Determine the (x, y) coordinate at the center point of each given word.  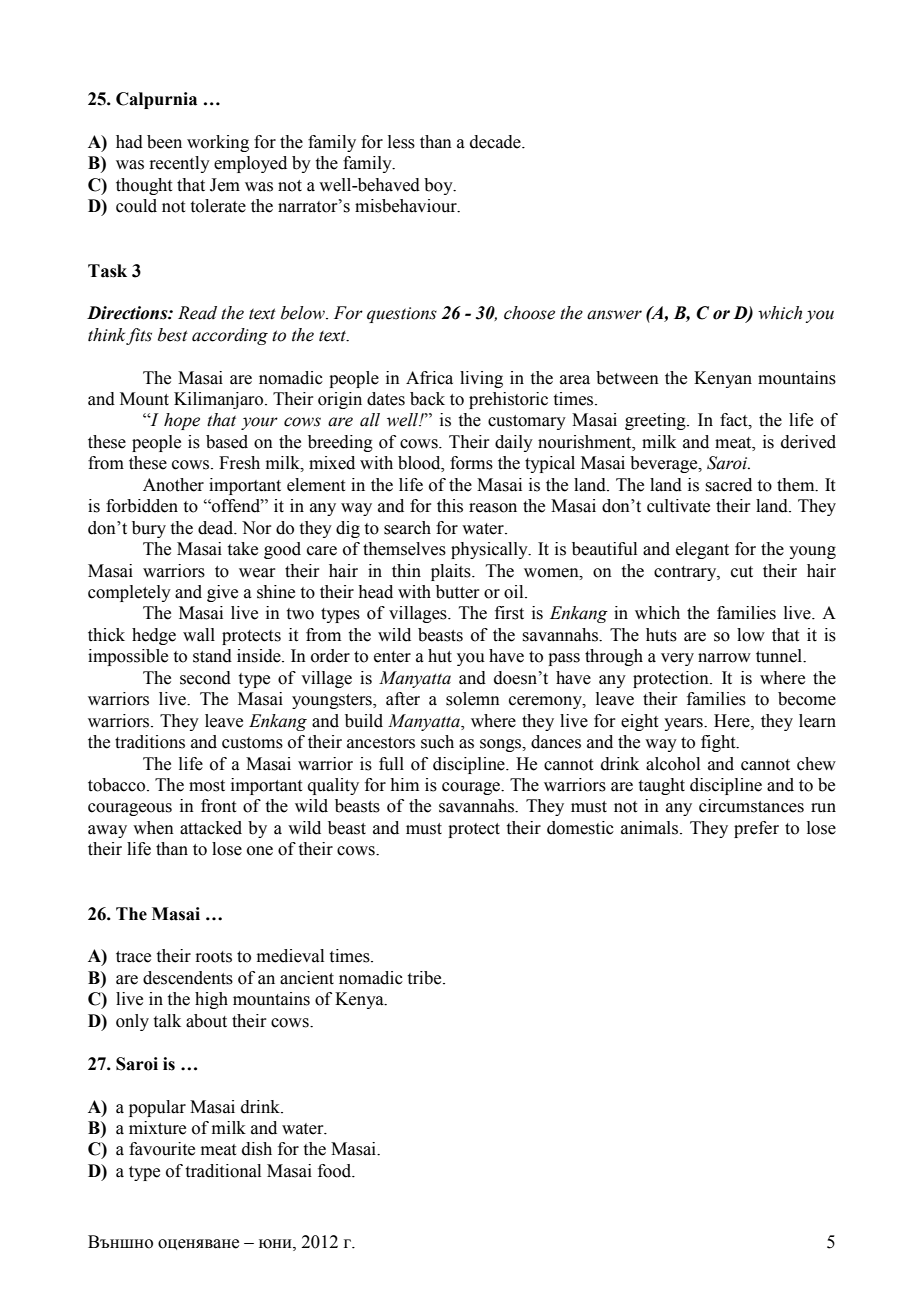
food (336, 1171)
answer (614, 315)
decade (496, 142)
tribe (426, 978)
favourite (162, 1149)
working (218, 143)
